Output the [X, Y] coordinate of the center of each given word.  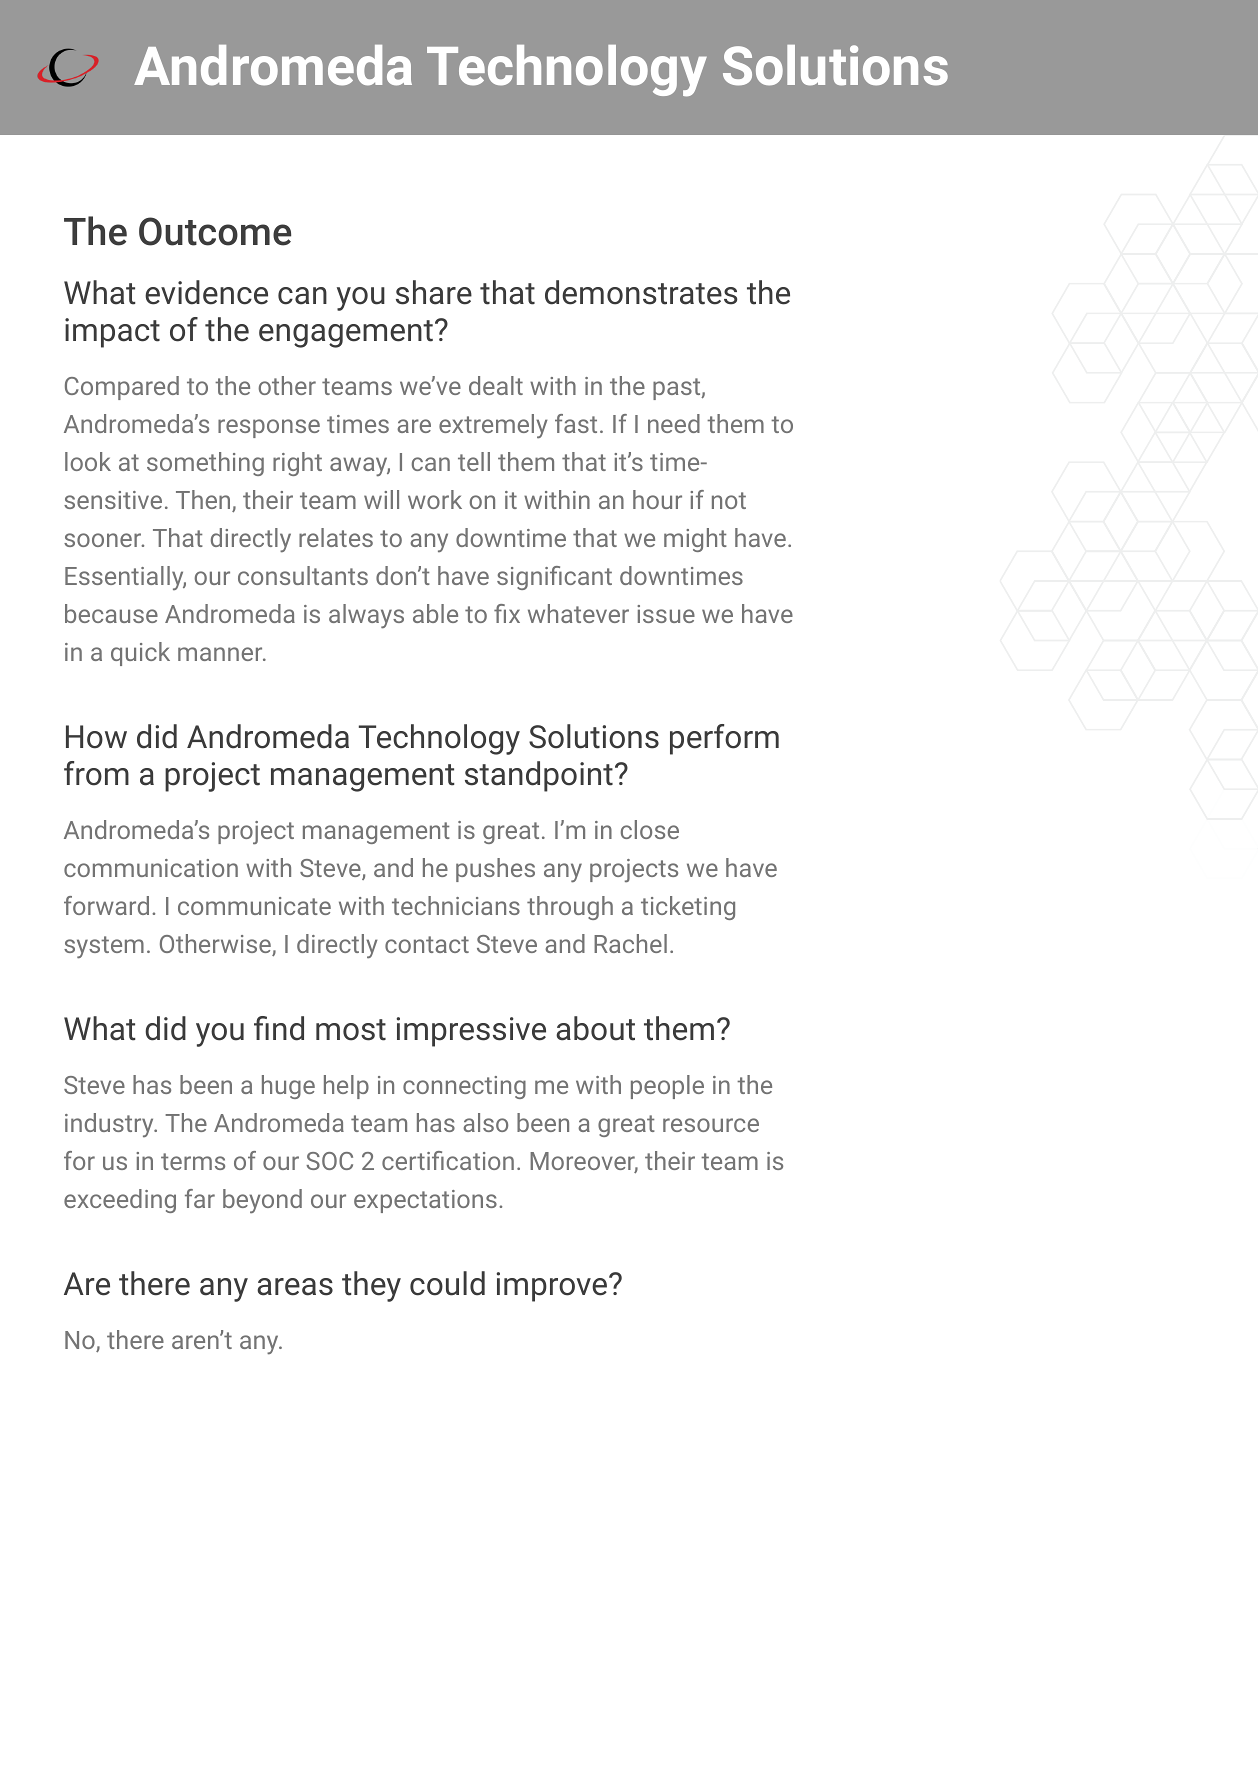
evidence [206, 292]
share [434, 292]
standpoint [539, 776]
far [200, 1198]
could [447, 1283]
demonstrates [641, 292]
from [96, 773]
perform [724, 739]
